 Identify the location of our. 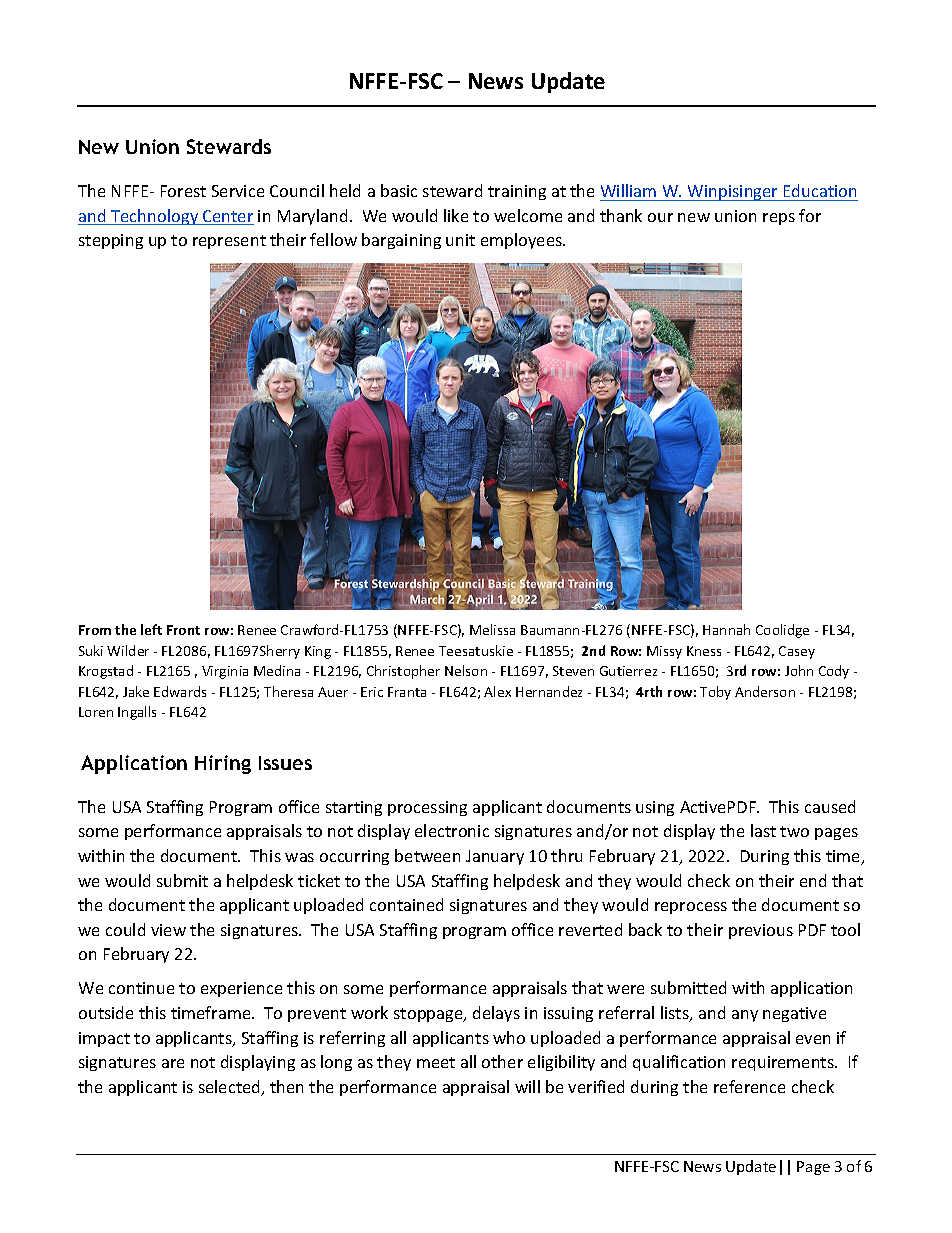
(660, 217).
